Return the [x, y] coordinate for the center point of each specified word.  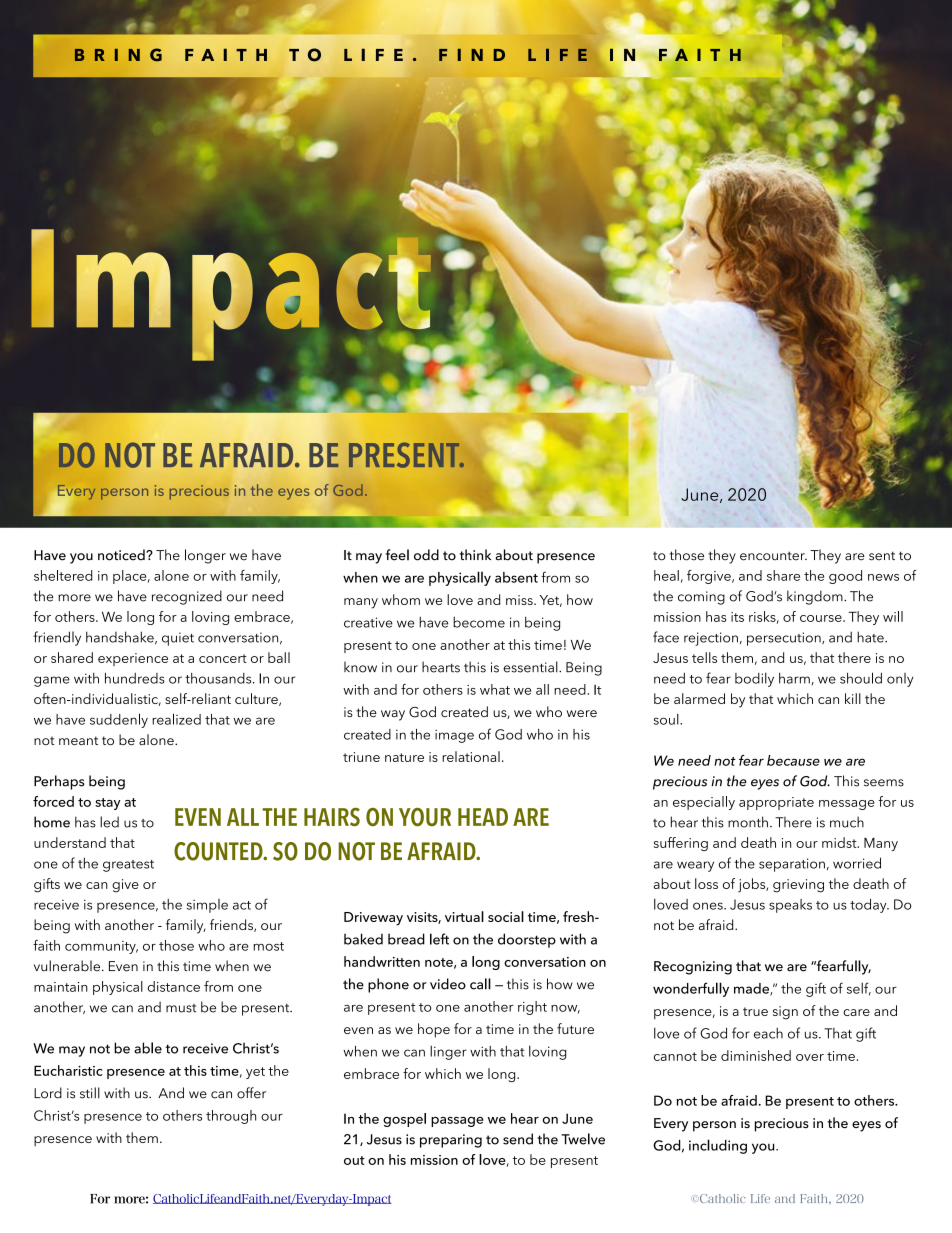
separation [792, 865]
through [231, 1117]
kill [853, 698]
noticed [122, 555]
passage [457, 1122]
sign [785, 1013]
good [845, 577]
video [448, 984]
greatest [128, 866]
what [495, 689]
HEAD [483, 817]
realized [176, 719]
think [475, 554]
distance [174, 986]
